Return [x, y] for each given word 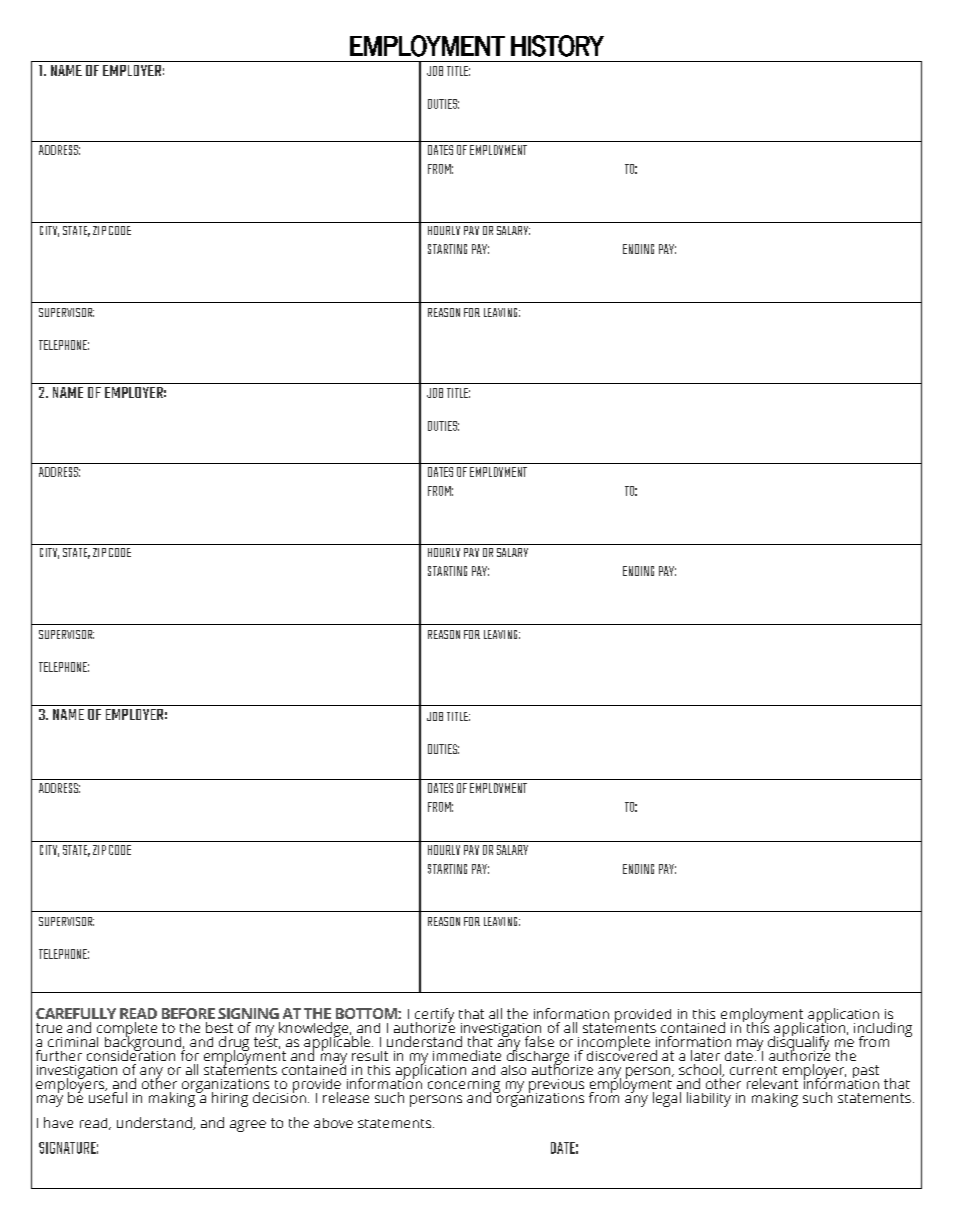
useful [108, 1096]
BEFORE [188, 1013]
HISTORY [557, 46]
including [883, 1030]
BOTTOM [367, 1013]
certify [434, 1016]
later [705, 1055]
